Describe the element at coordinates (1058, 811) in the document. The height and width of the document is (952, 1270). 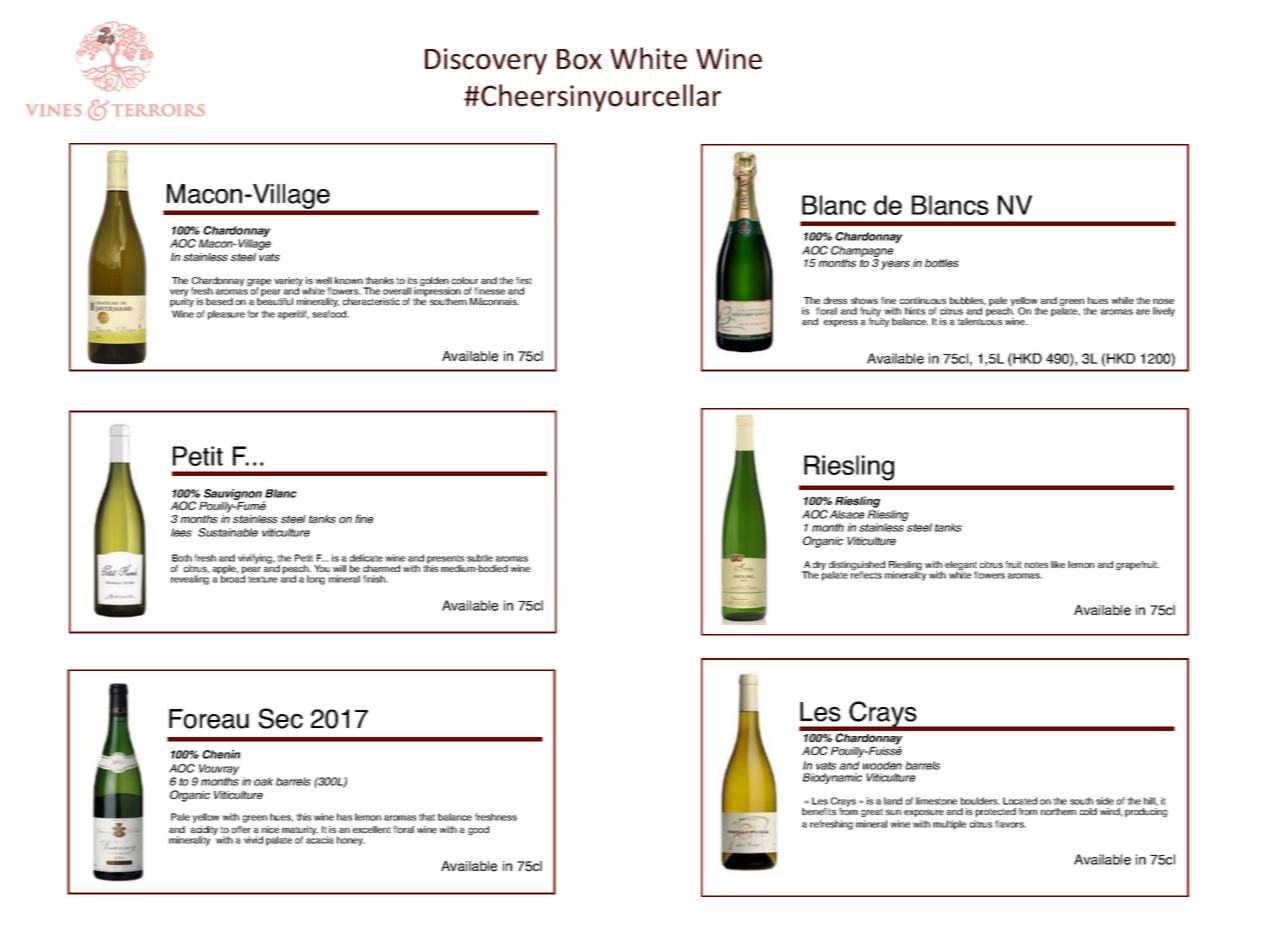
I see `northern` at that location.
